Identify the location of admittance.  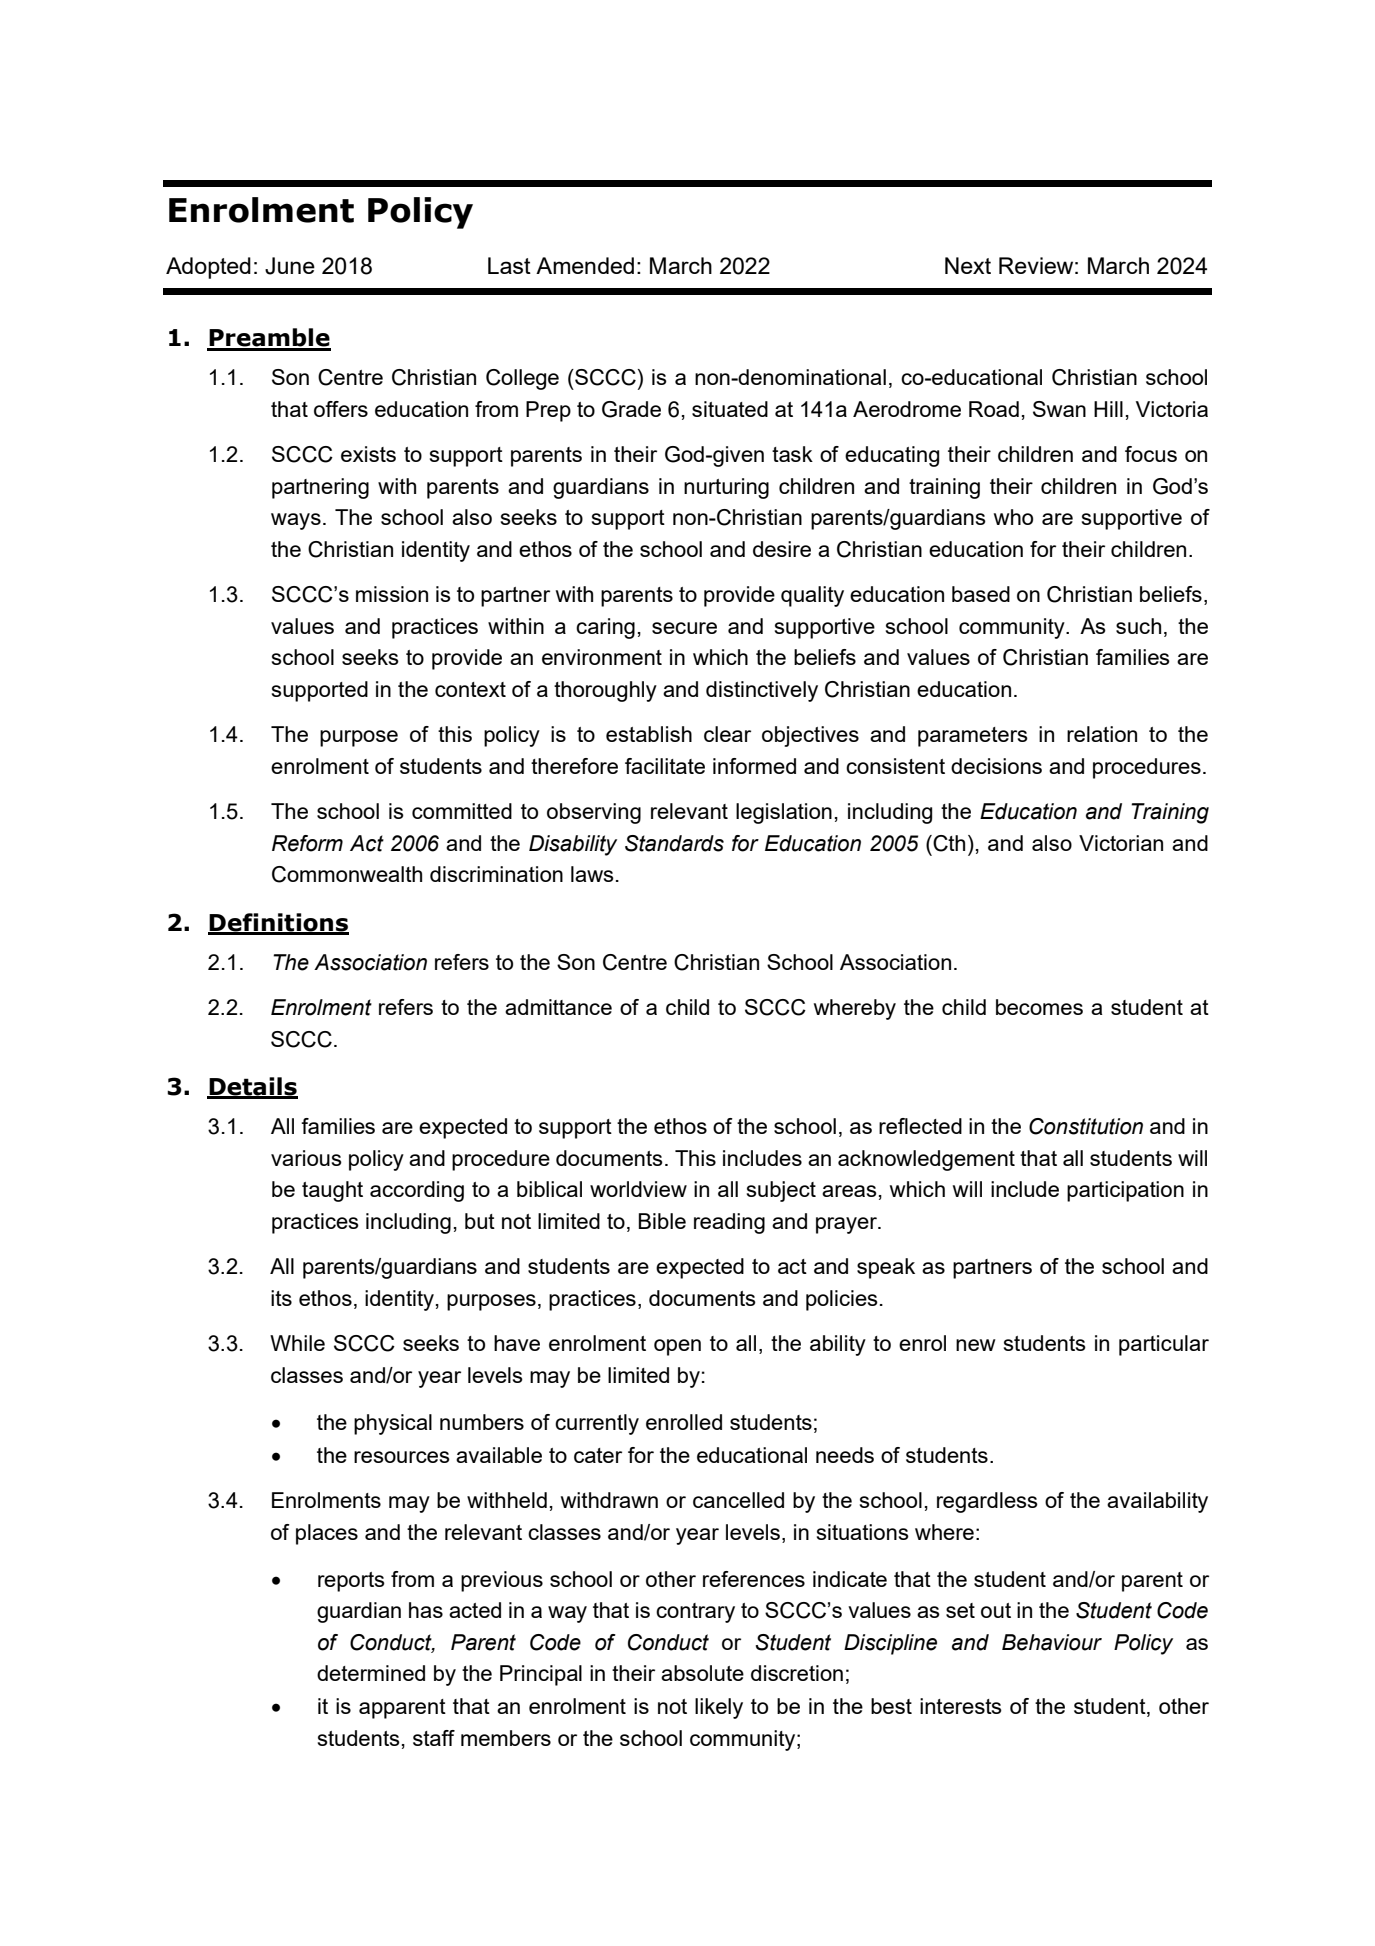
(558, 1007).
